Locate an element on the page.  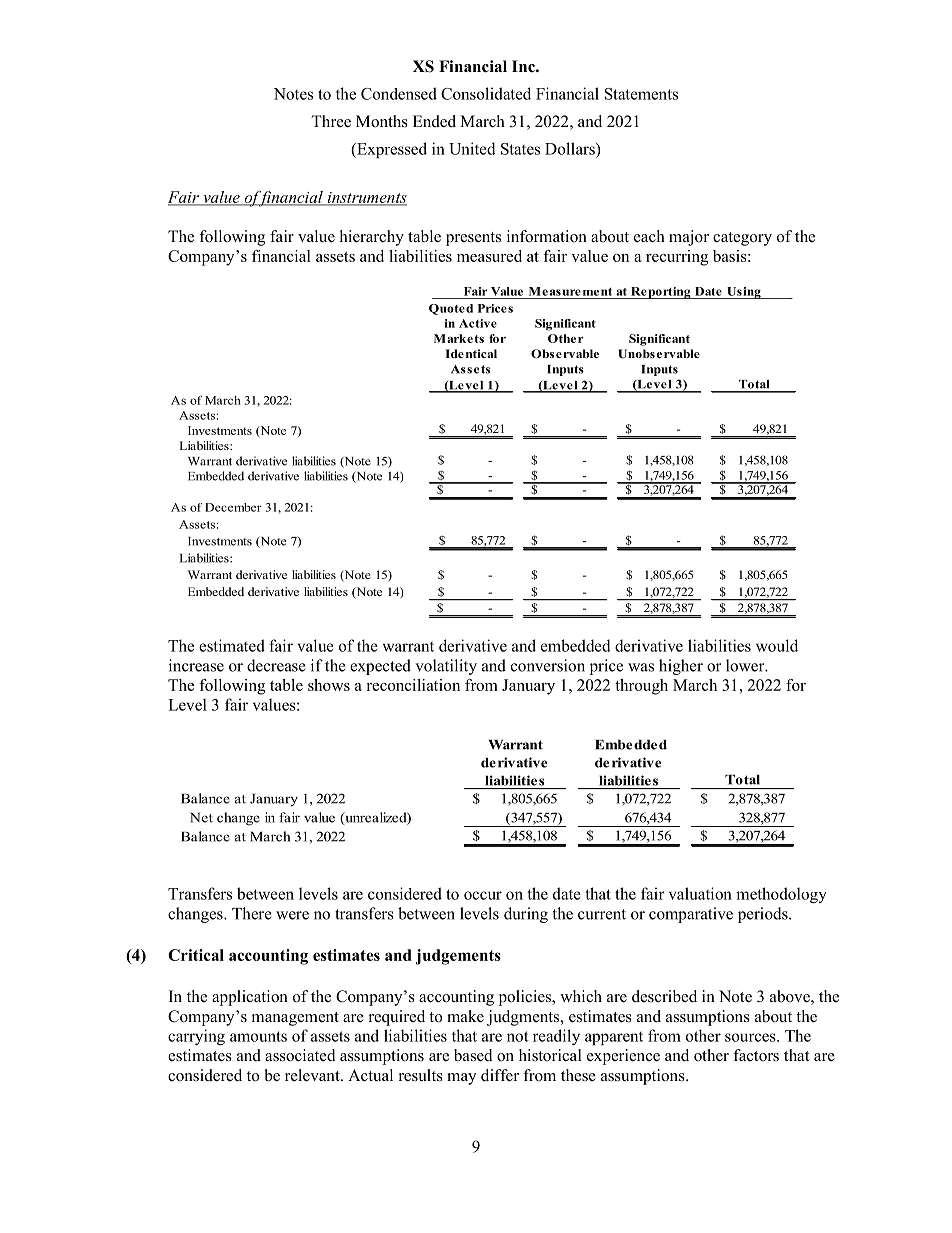
volatility is located at coordinates (446, 667).
